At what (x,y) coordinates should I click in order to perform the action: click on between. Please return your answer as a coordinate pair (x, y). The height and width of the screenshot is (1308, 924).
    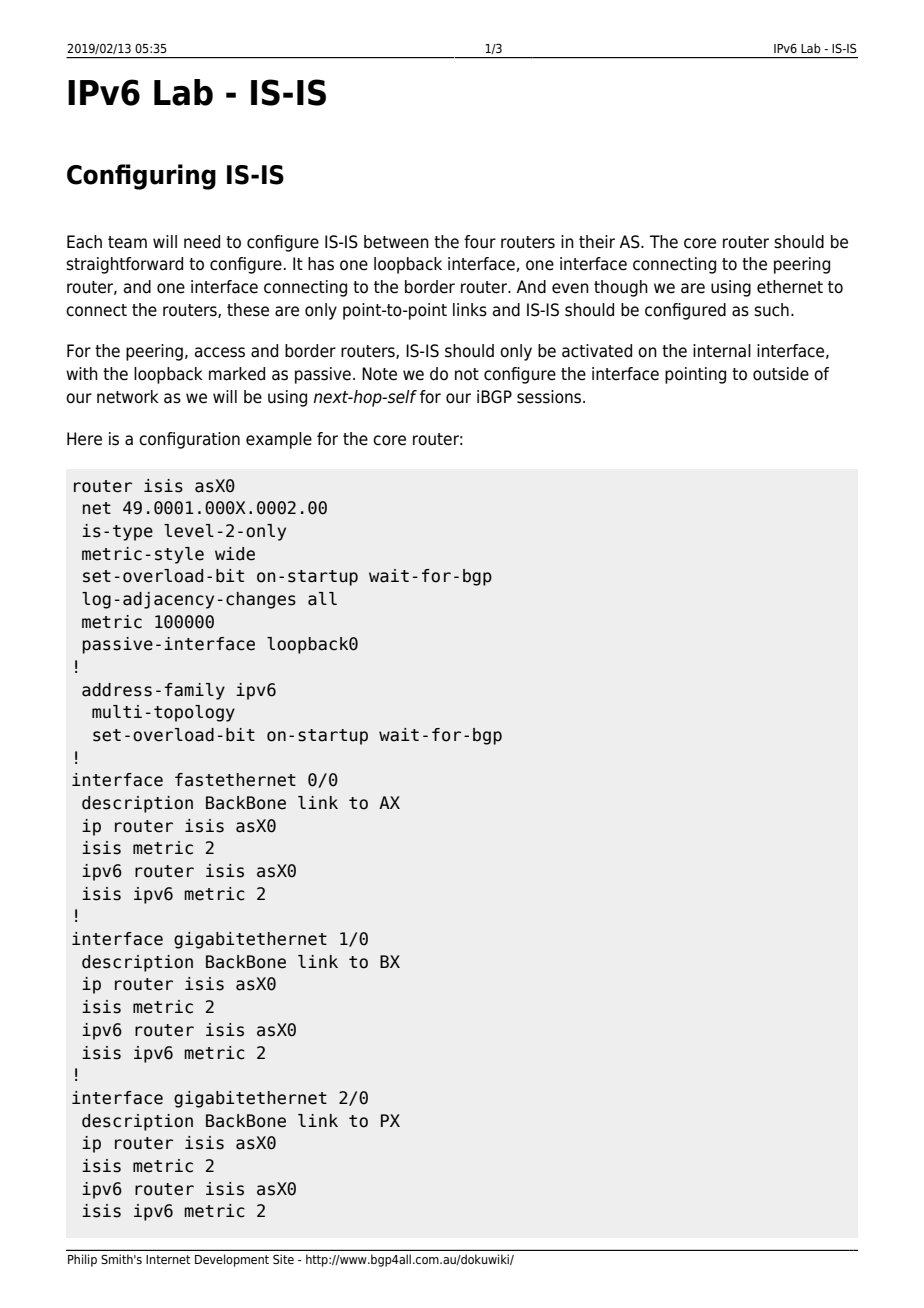
    Looking at the image, I should click on (396, 242).
